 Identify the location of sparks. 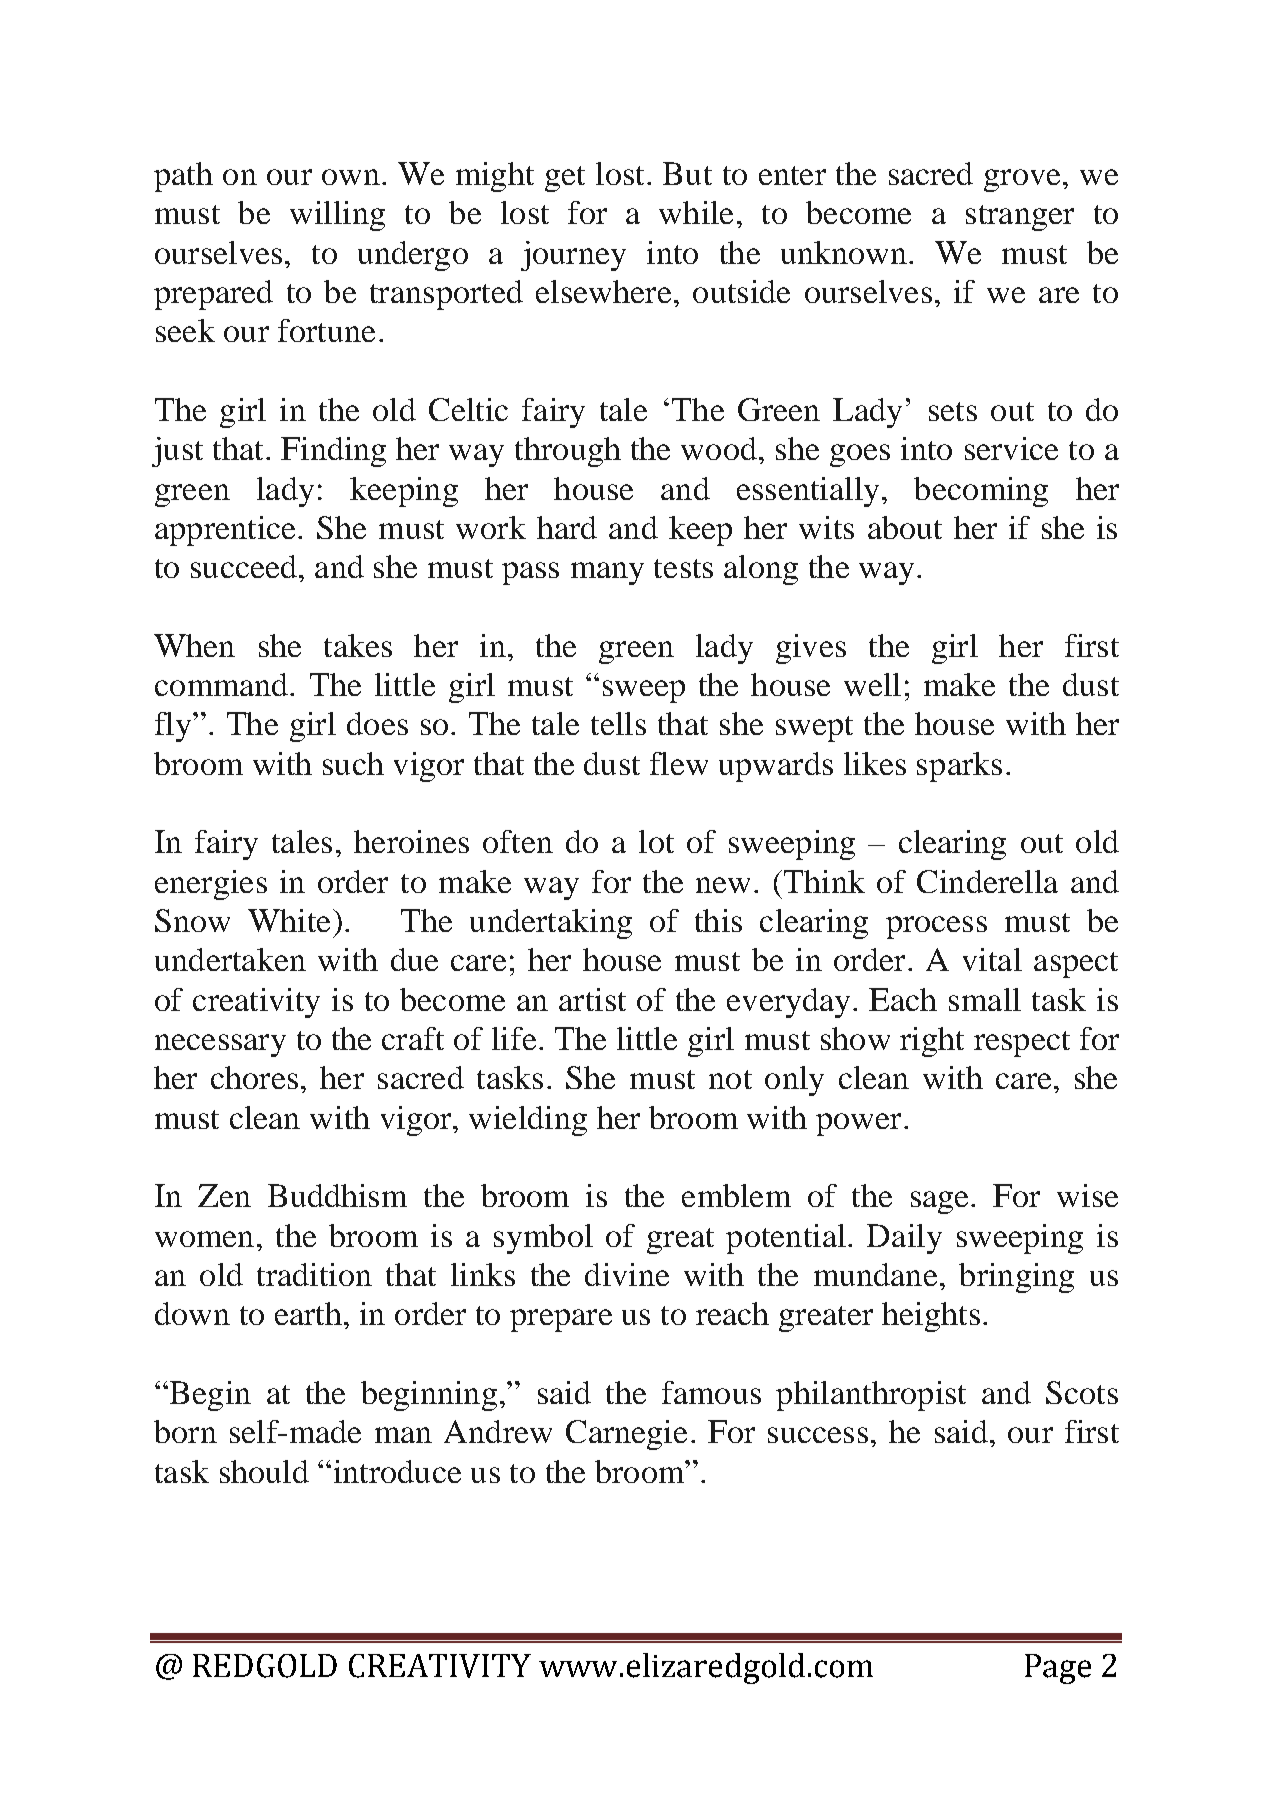
(959, 767).
